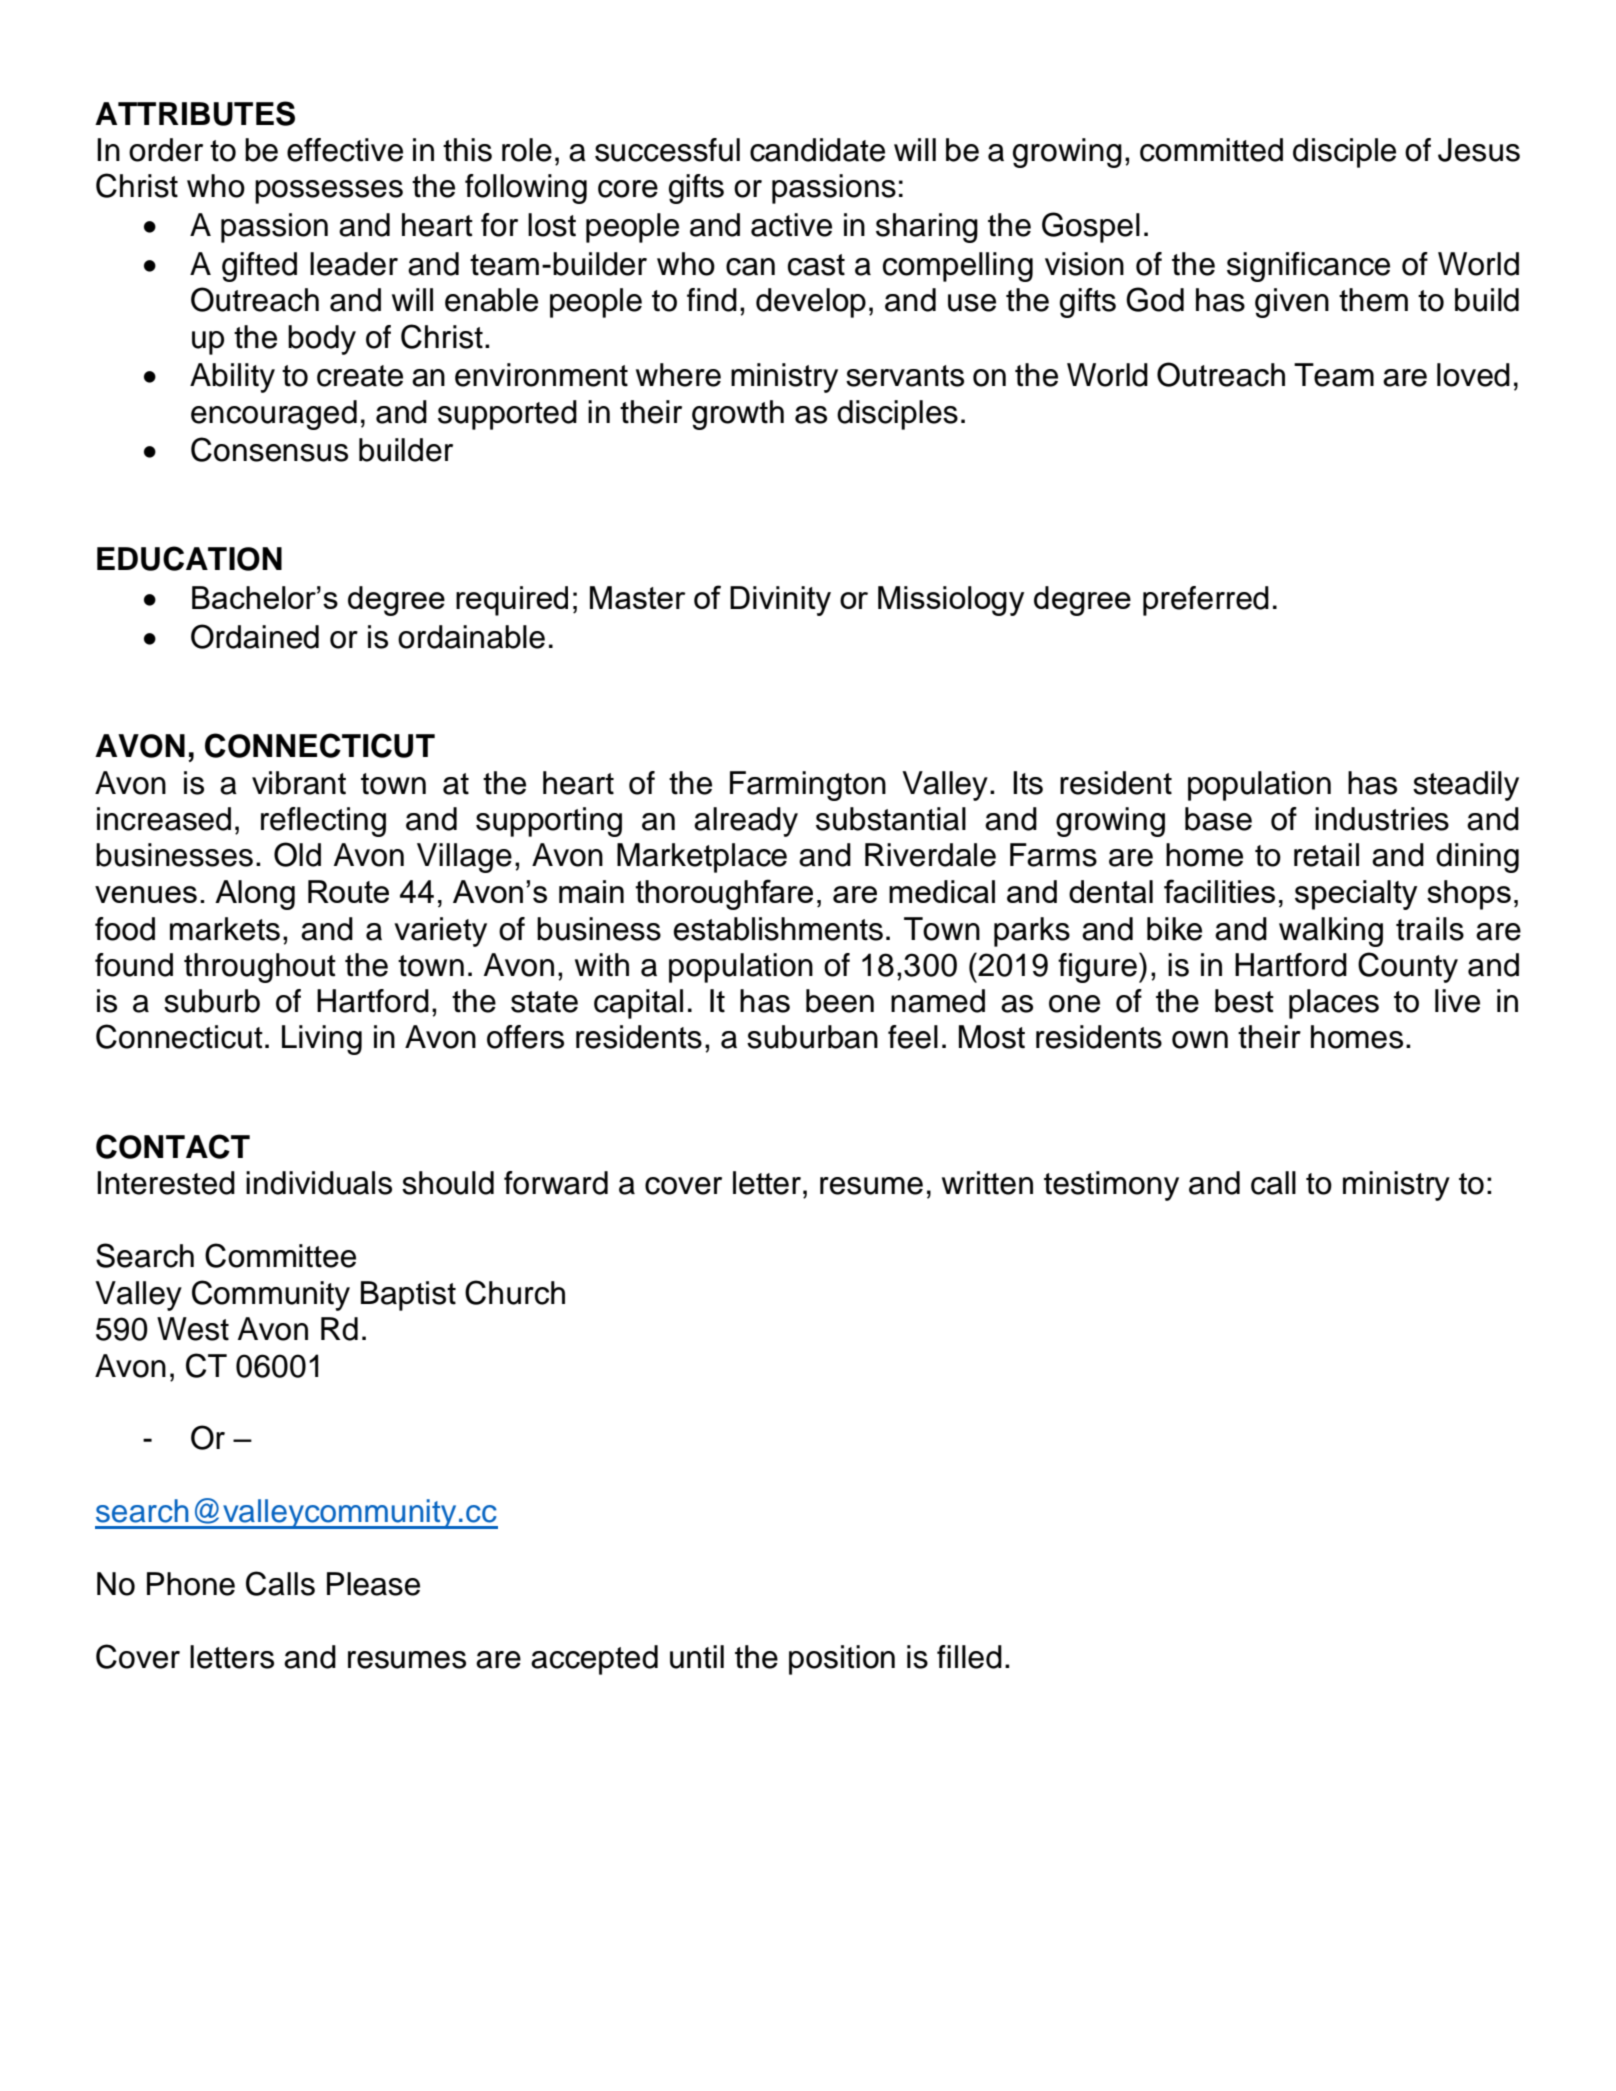 This image has width=1616, height=2091. What do you see at coordinates (319, 1183) in the image?
I see `individuals` at bounding box center [319, 1183].
